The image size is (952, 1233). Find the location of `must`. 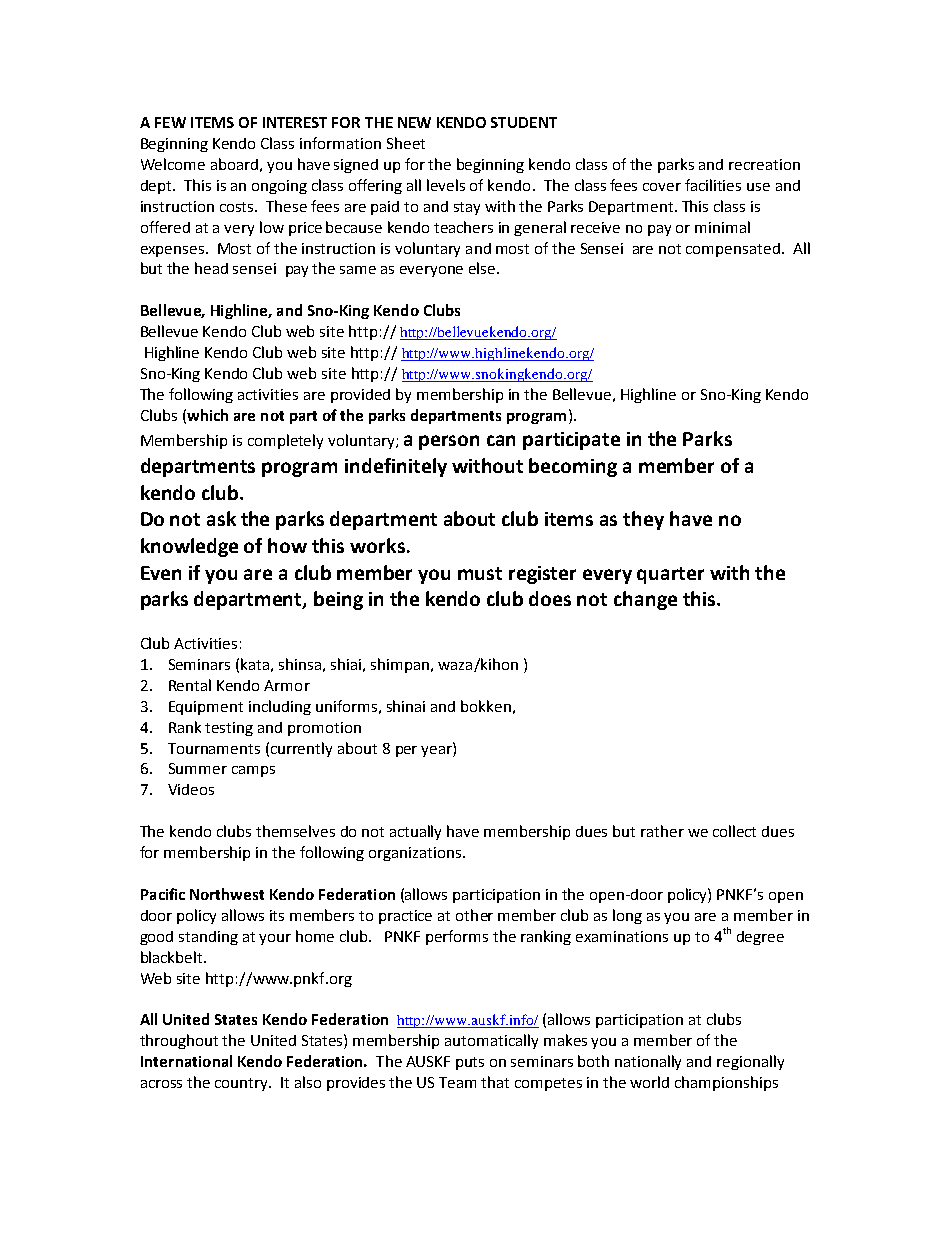

must is located at coordinates (480, 573).
